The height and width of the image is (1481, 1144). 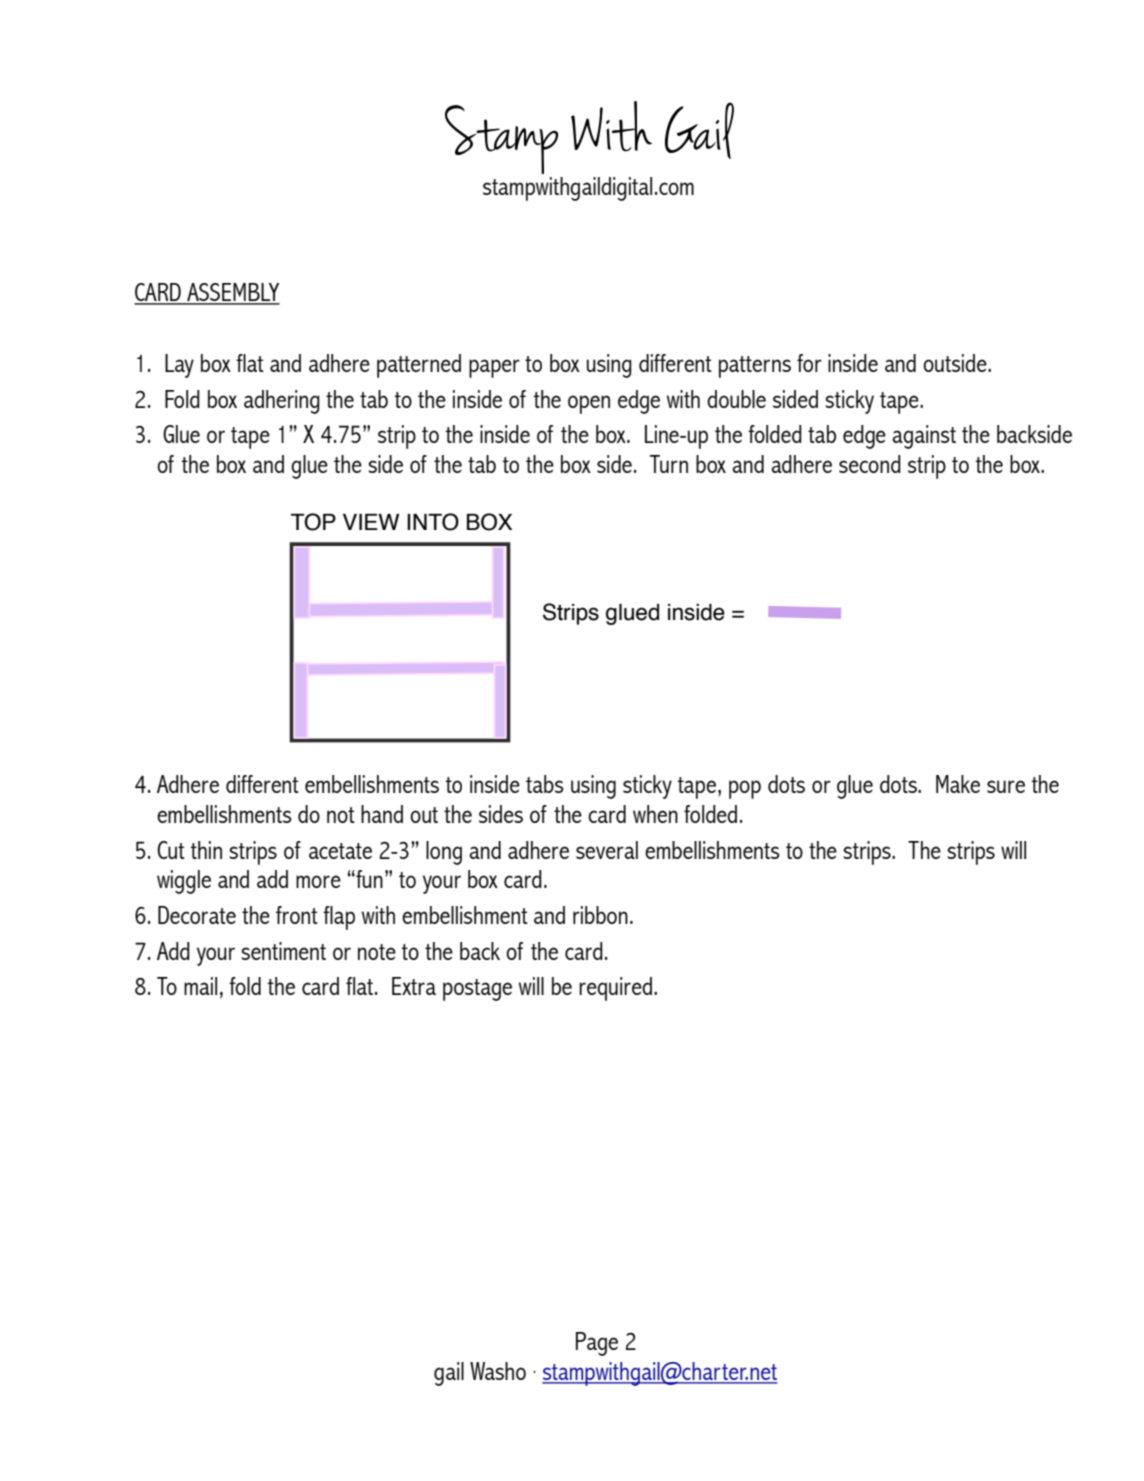 What do you see at coordinates (433, 522) in the image?
I see `INTO` at bounding box center [433, 522].
